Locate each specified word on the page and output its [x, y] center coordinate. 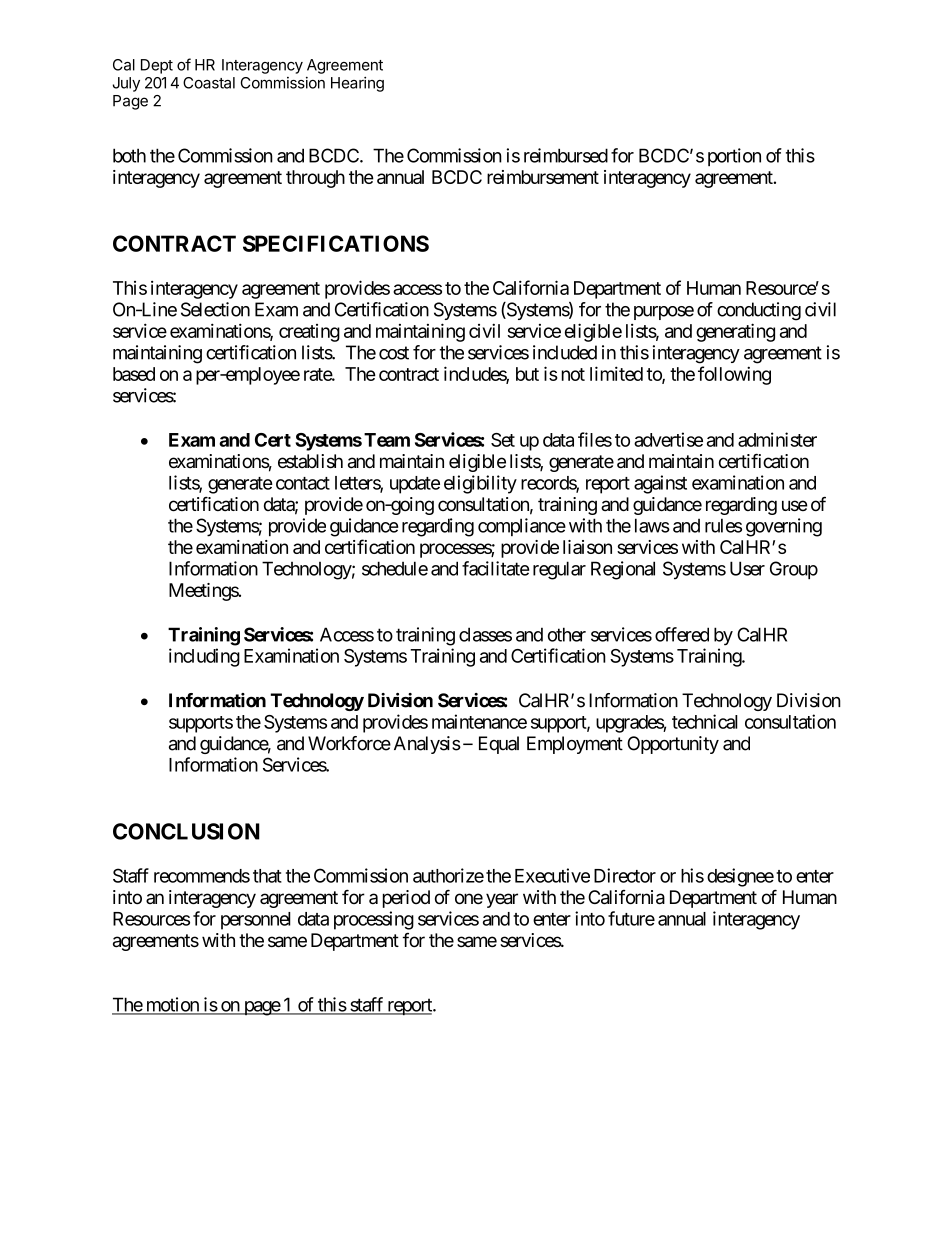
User [747, 568]
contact [303, 483]
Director [625, 875]
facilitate [495, 568]
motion [172, 1005]
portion [734, 157]
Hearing [357, 84]
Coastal [209, 83]
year [502, 900]
